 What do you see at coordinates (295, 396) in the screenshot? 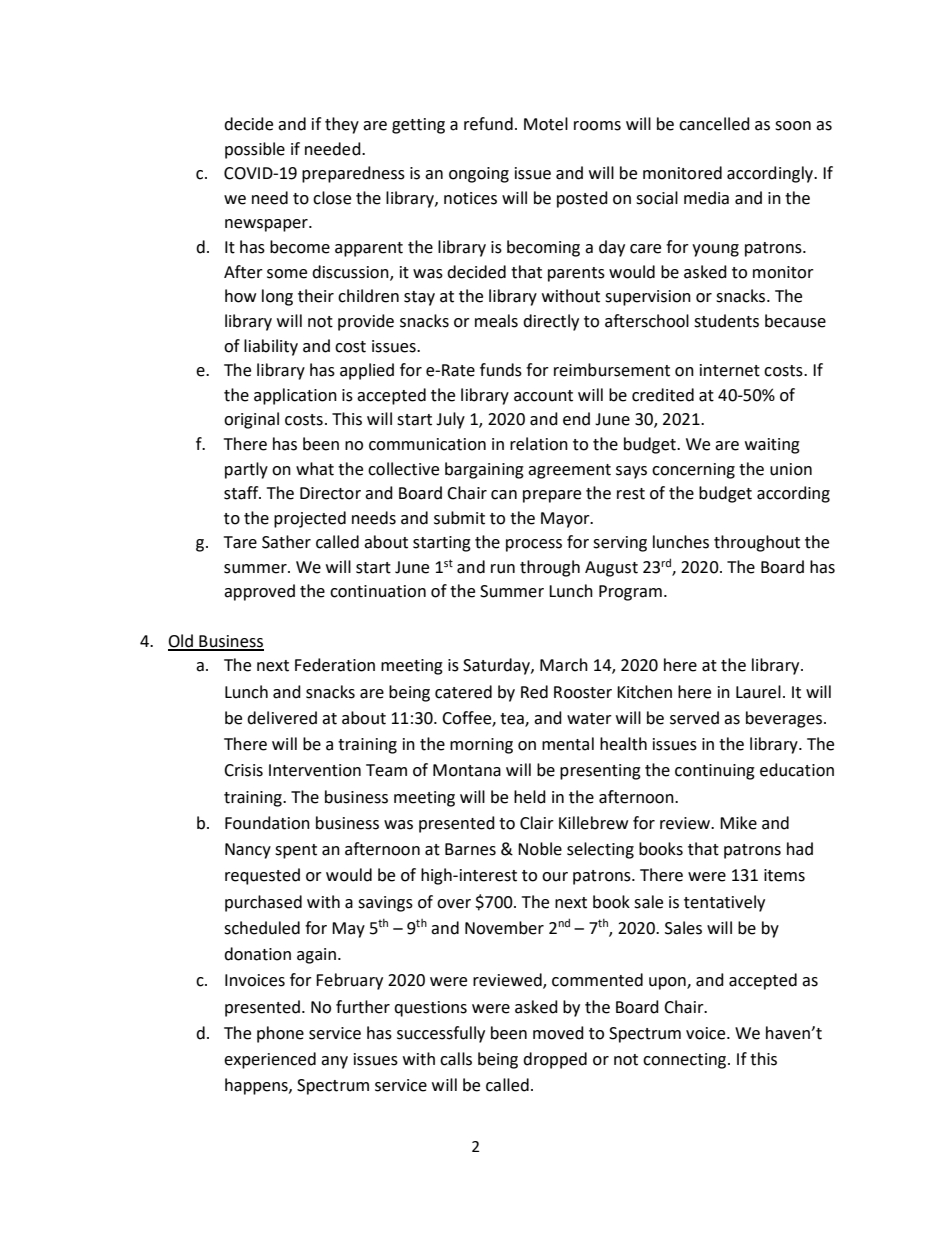
I see `application` at bounding box center [295, 396].
